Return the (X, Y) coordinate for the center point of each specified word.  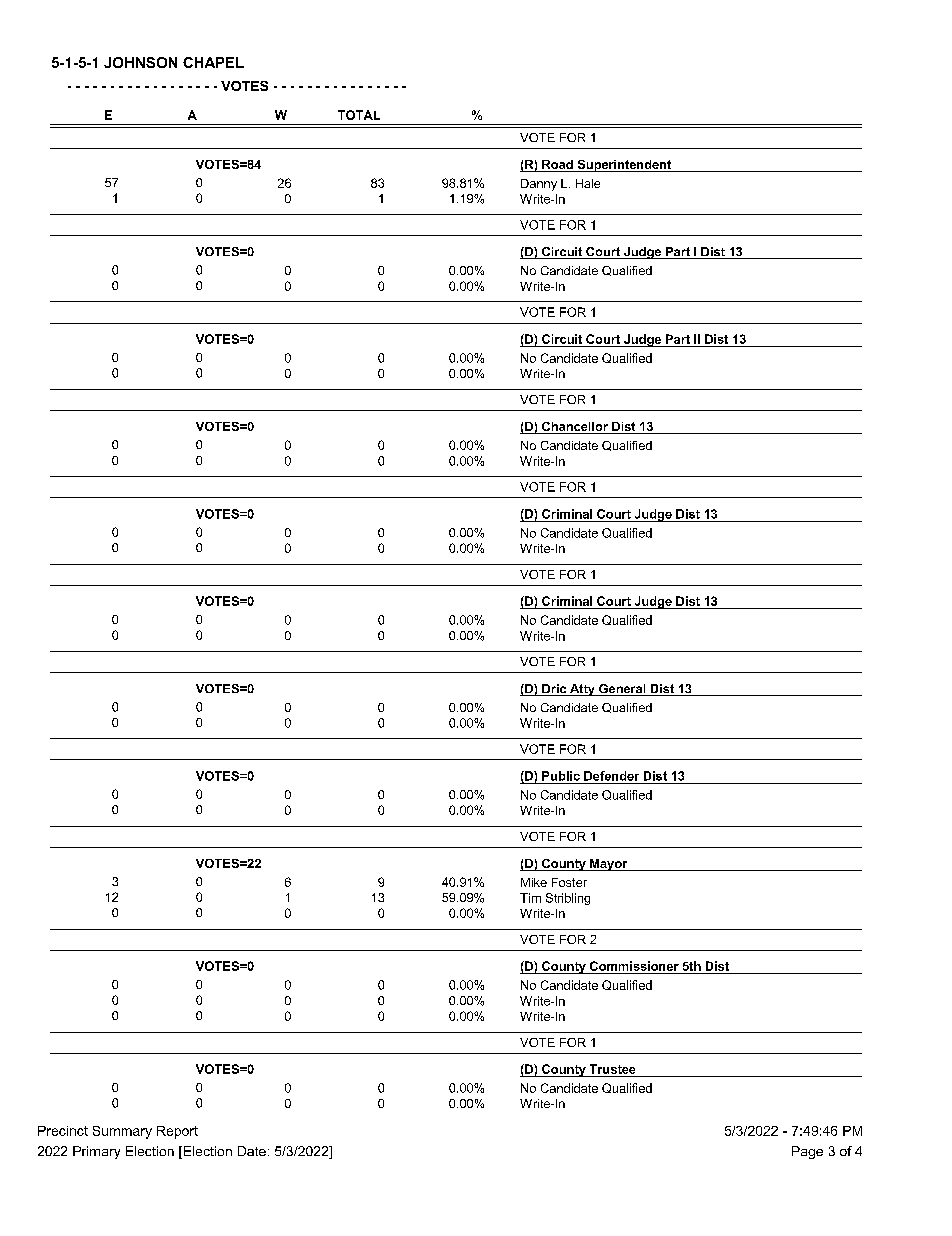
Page (807, 1152)
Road (557, 166)
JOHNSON (140, 62)
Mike (534, 882)
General (622, 690)
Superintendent (624, 166)
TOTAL (359, 115)
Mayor (609, 865)
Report (177, 1132)
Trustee (612, 1069)
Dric (554, 690)
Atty (582, 690)
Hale (588, 183)
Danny (539, 185)
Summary (122, 1132)
